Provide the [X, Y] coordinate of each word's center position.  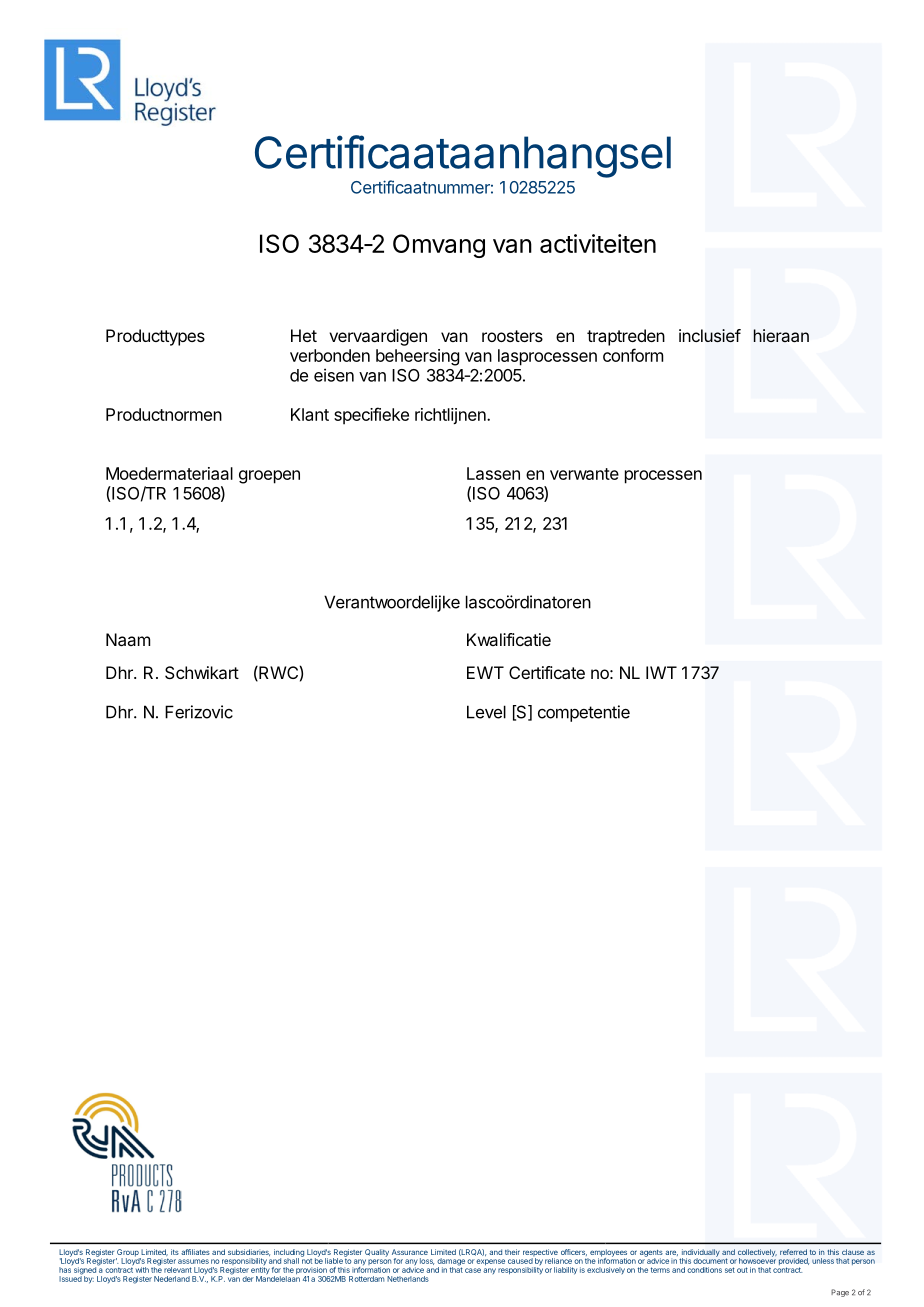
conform [633, 355]
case [473, 1270]
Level [486, 712]
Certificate [547, 672]
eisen [334, 375]
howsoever [757, 1260]
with [142, 1270]
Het [304, 335]
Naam [128, 639]
